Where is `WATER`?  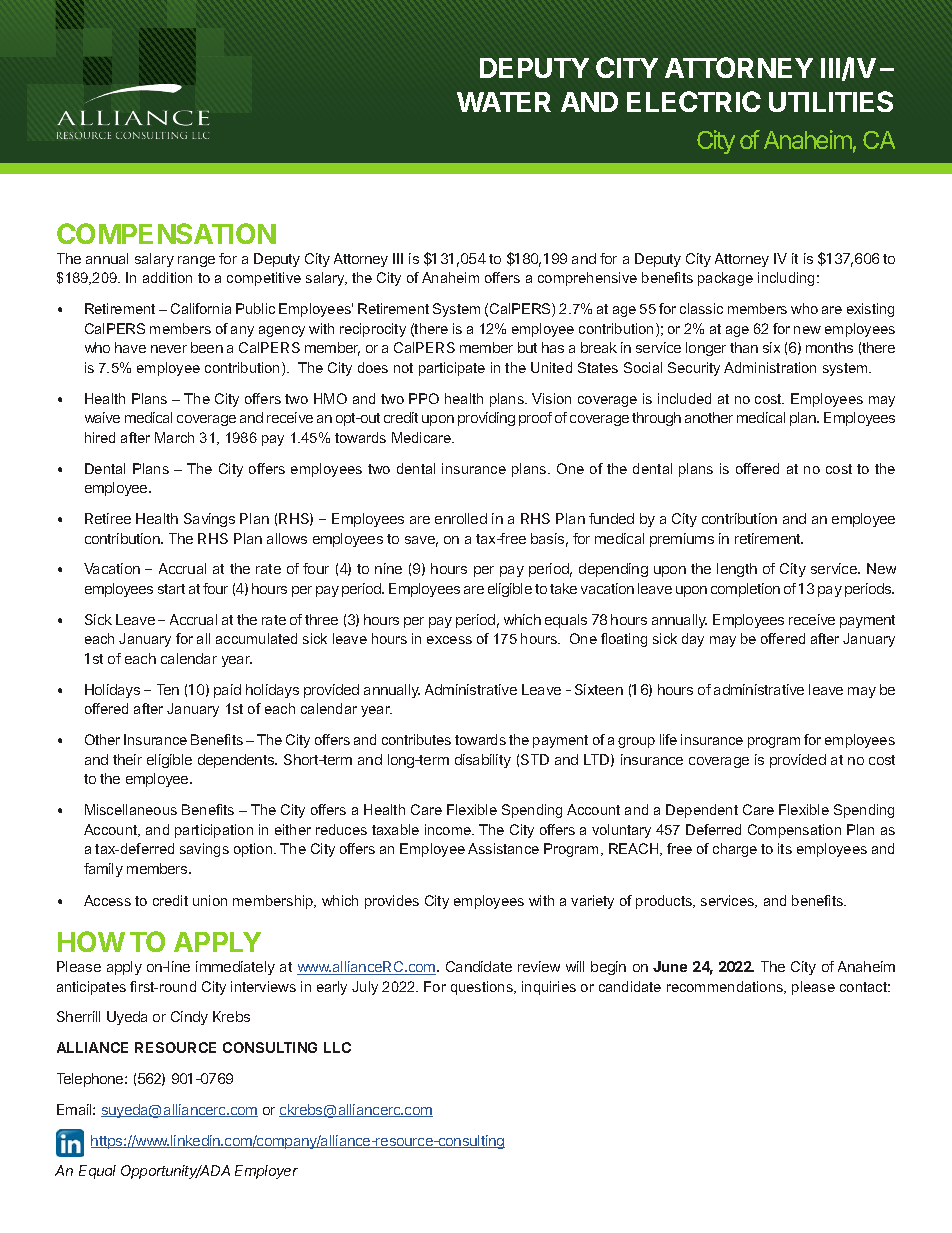 WATER is located at coordinates (504, 102).
